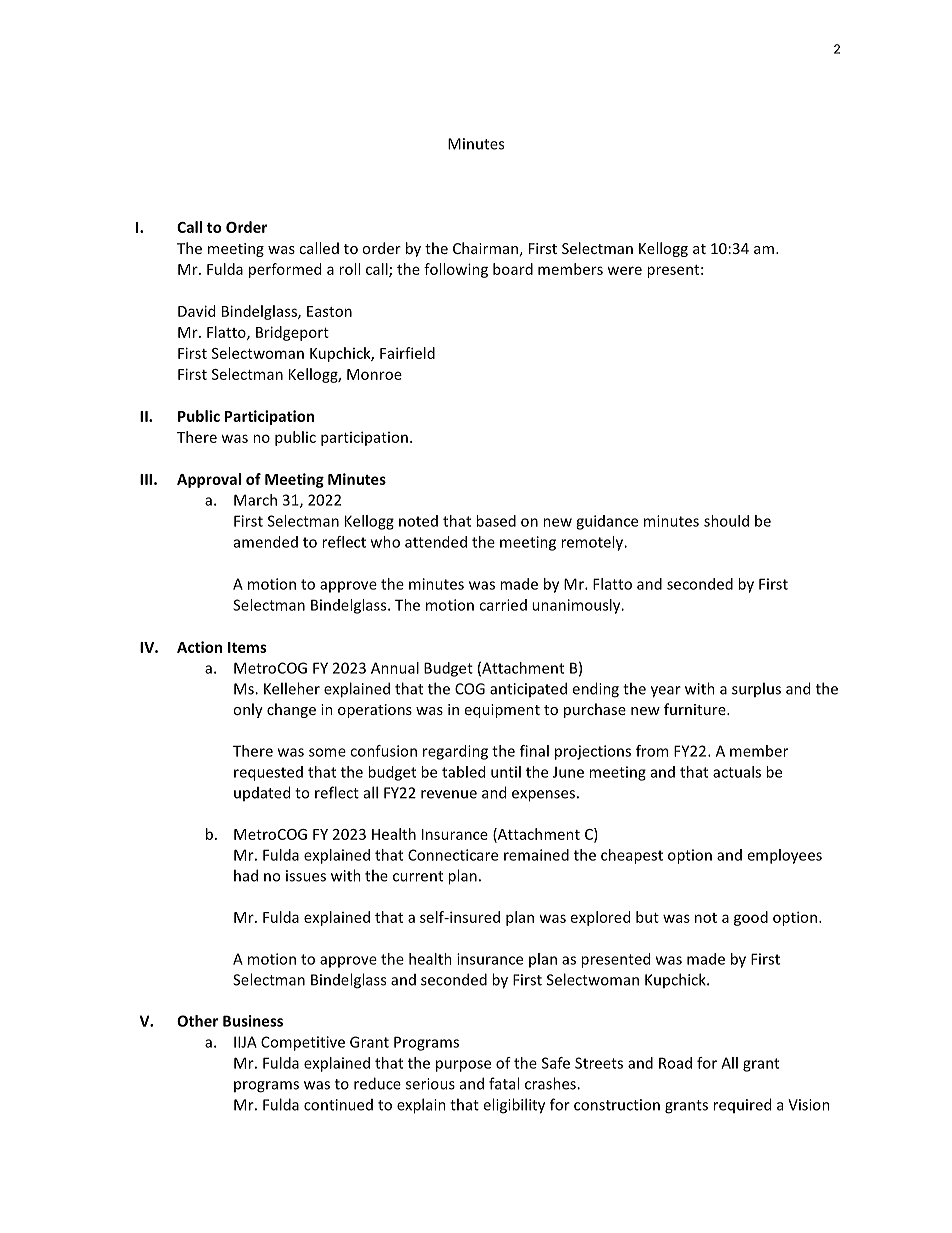 This screenshot has width=952, height=1233. What do you see at coordinates (504, 1083) in the screenshot?
I see `fatal` at bounding box center [504, 1083].
